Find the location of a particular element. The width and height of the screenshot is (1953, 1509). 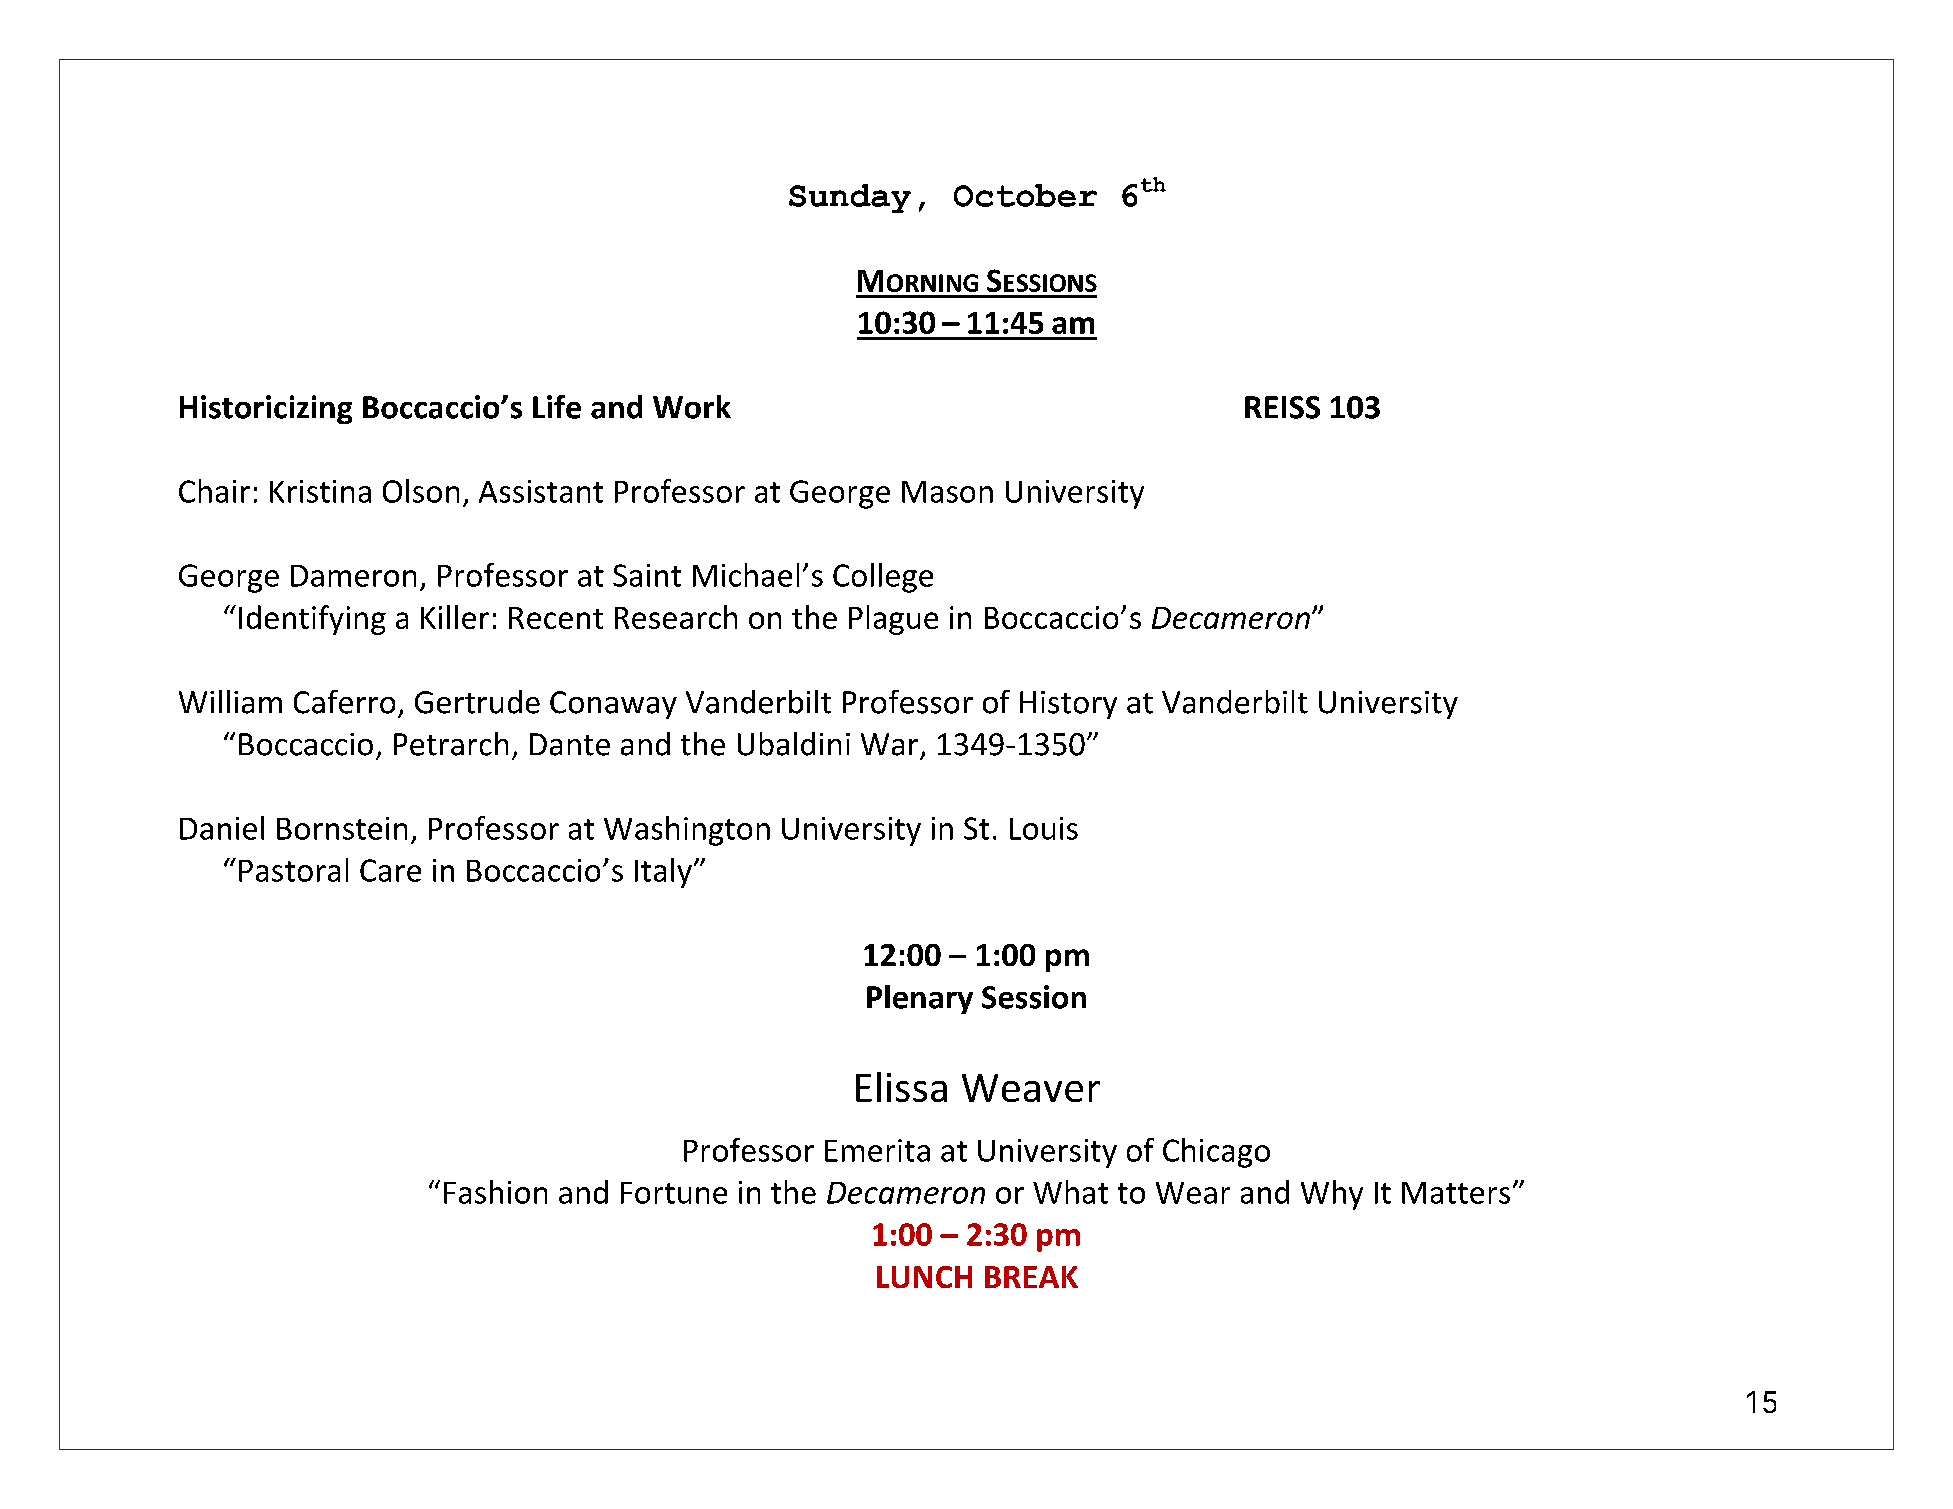

Petrarch is located at coordinates (451, 744).
